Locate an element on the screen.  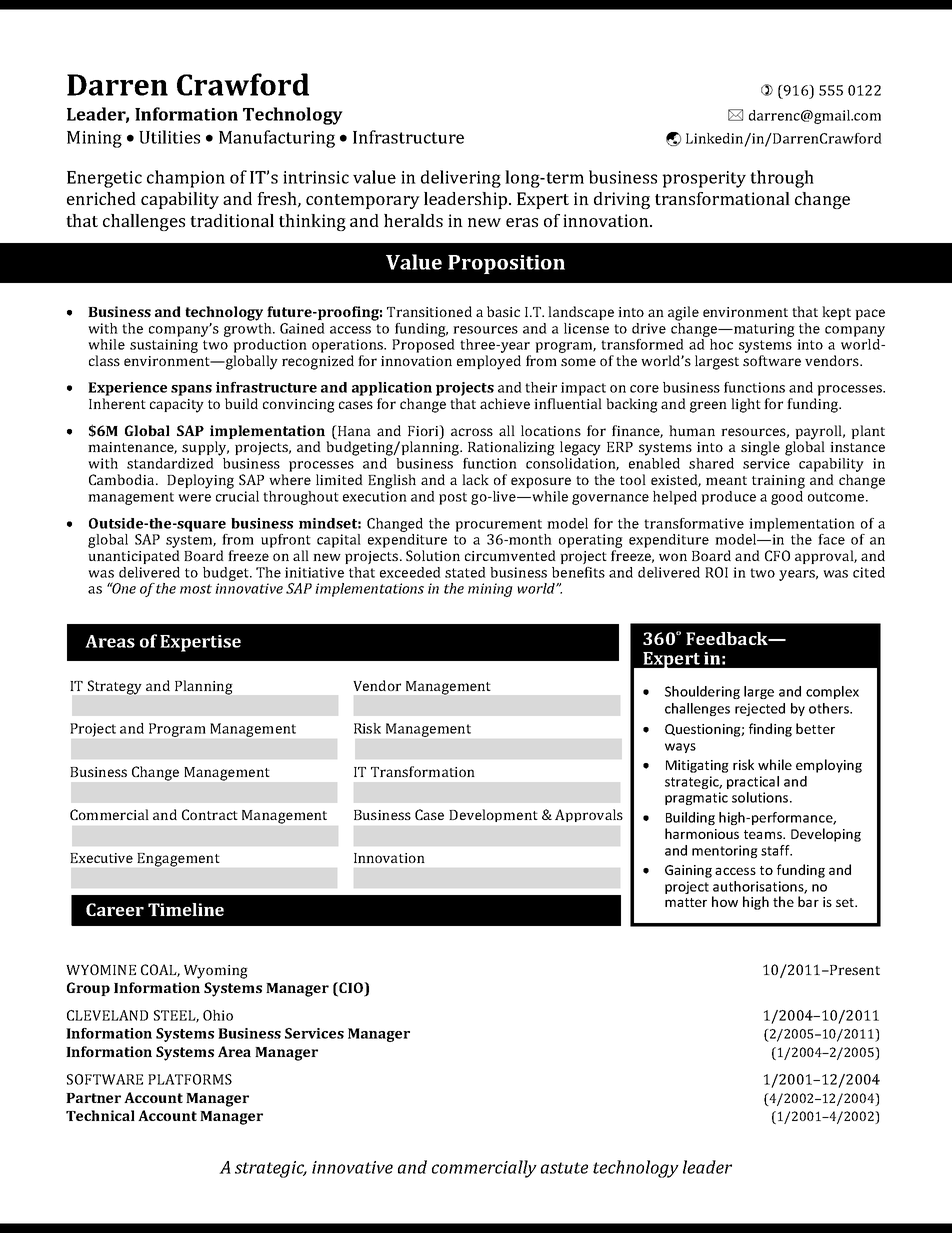
champion is located at coordinates (186, 179).
